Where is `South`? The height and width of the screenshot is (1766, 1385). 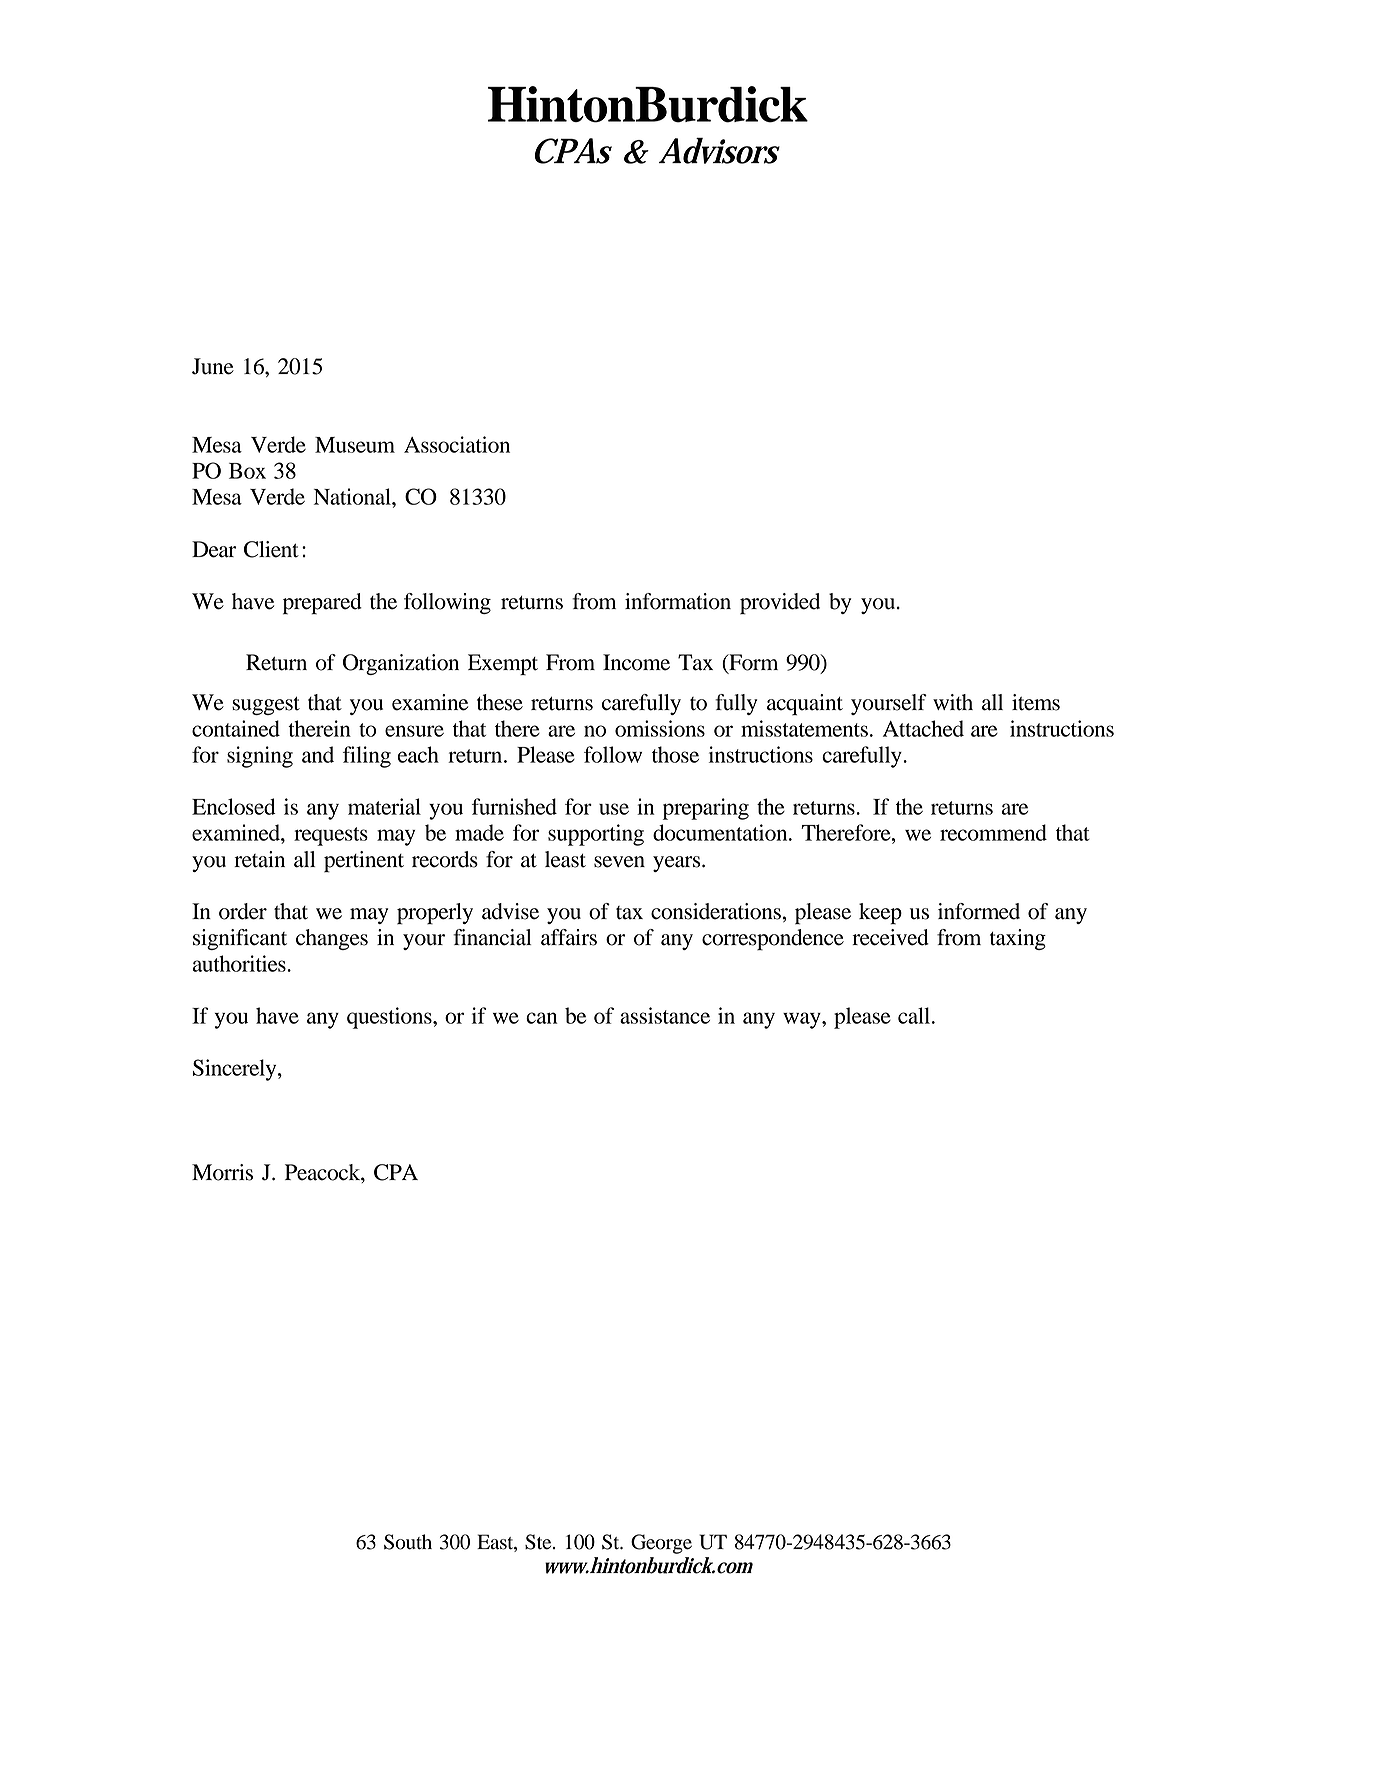
South is located at coordinates (408, 1542).
